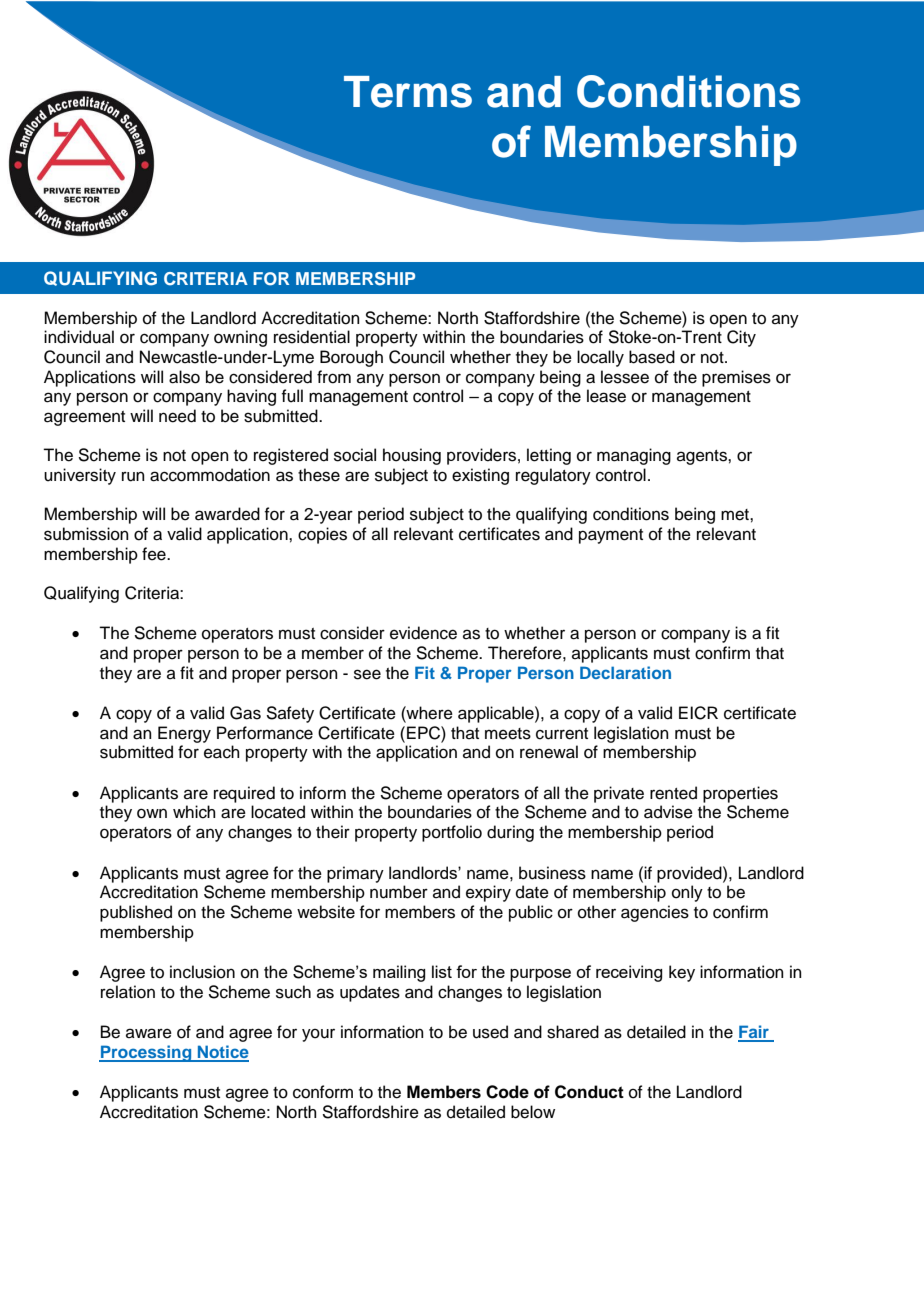 The width and height of the screenshot is (924, 1308). I want to click on Declaration, so click(625, 672).
